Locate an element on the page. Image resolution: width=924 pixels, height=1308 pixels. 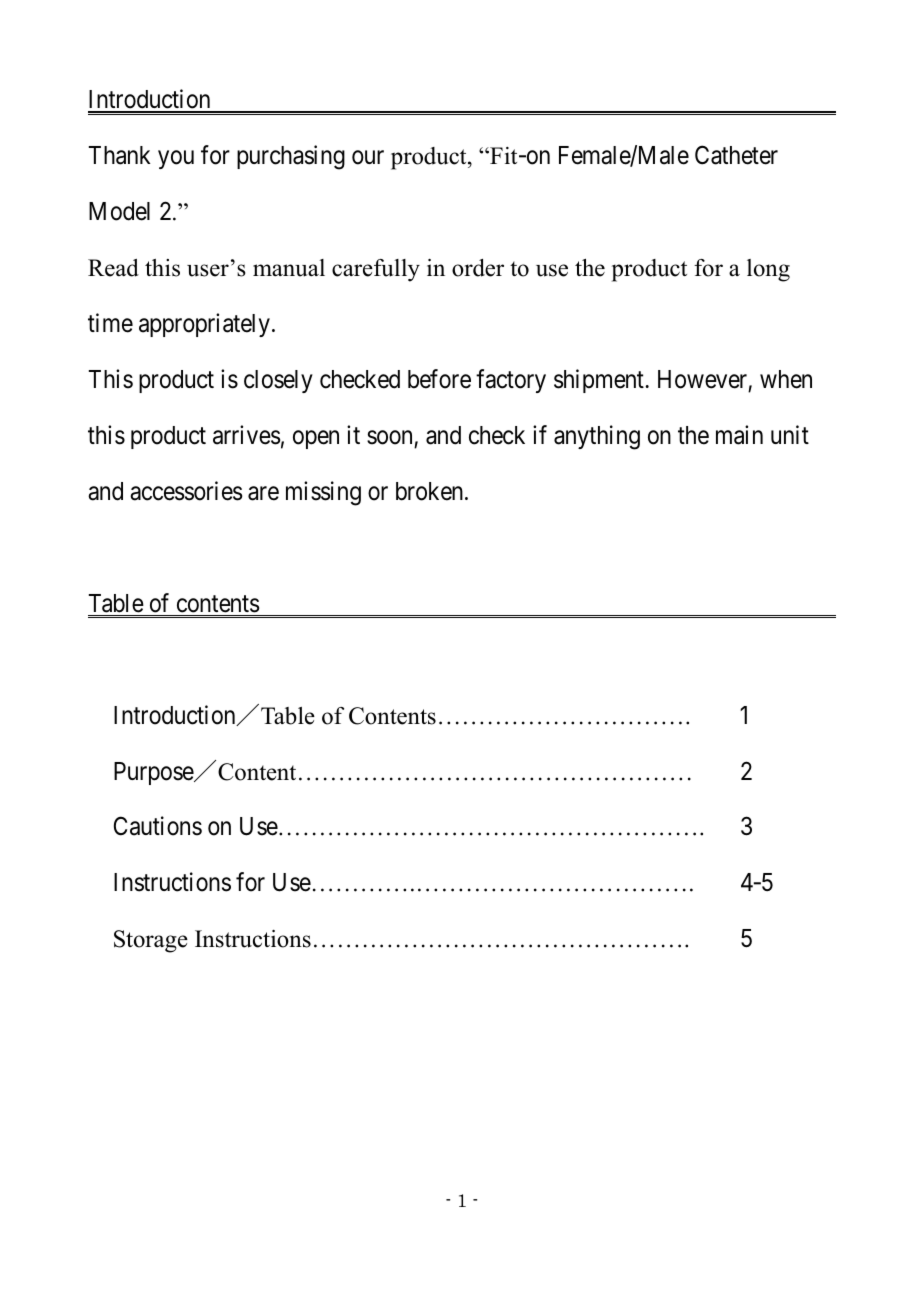
accessories is located at coordinates (186, 491).
